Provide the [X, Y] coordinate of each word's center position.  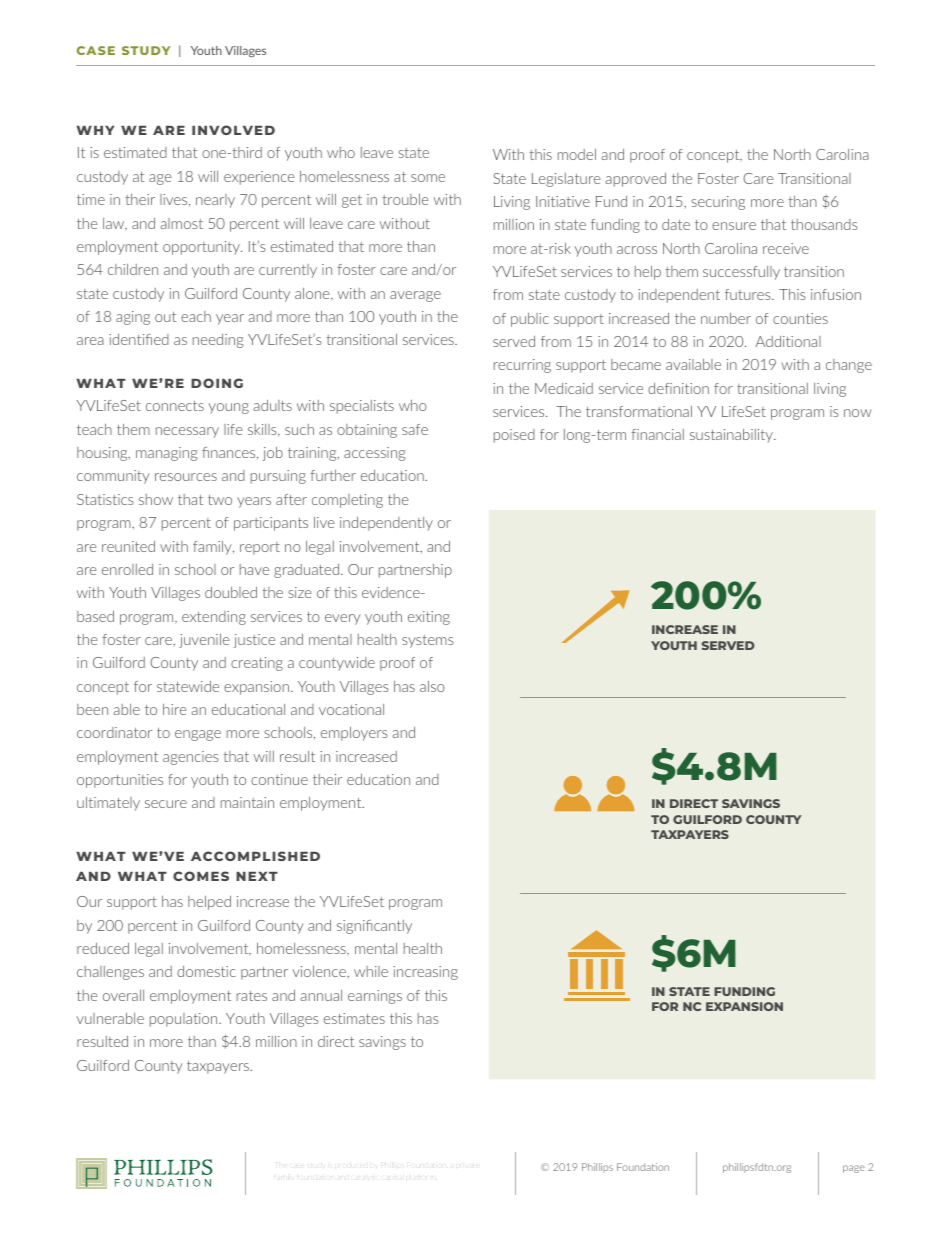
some [428, 178]
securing [718, 203]
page [854, 1169]
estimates [354, 1018]
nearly [215, 201]
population [185, 1020]
